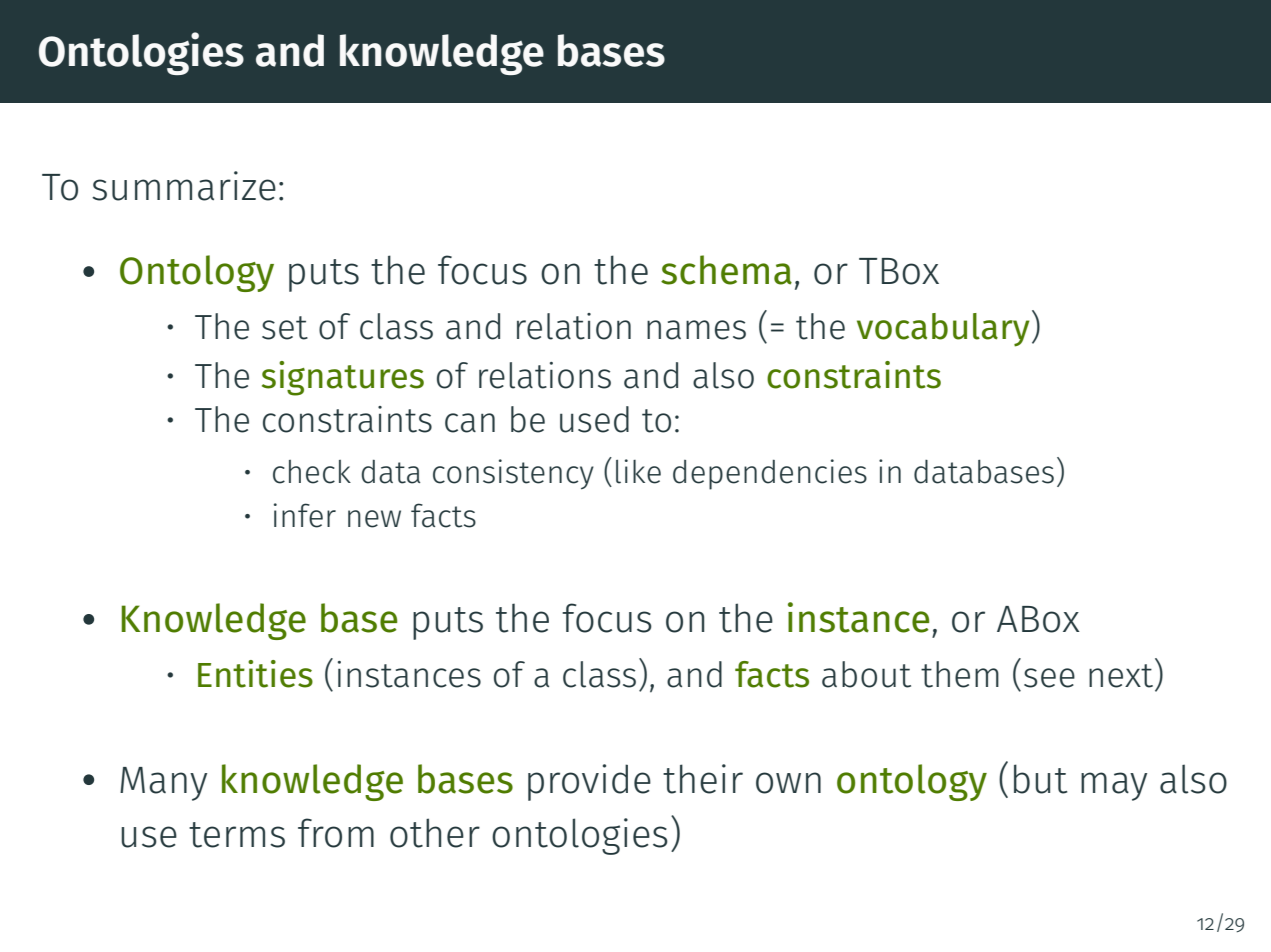  I want to click on infer, so click(305, 515).
